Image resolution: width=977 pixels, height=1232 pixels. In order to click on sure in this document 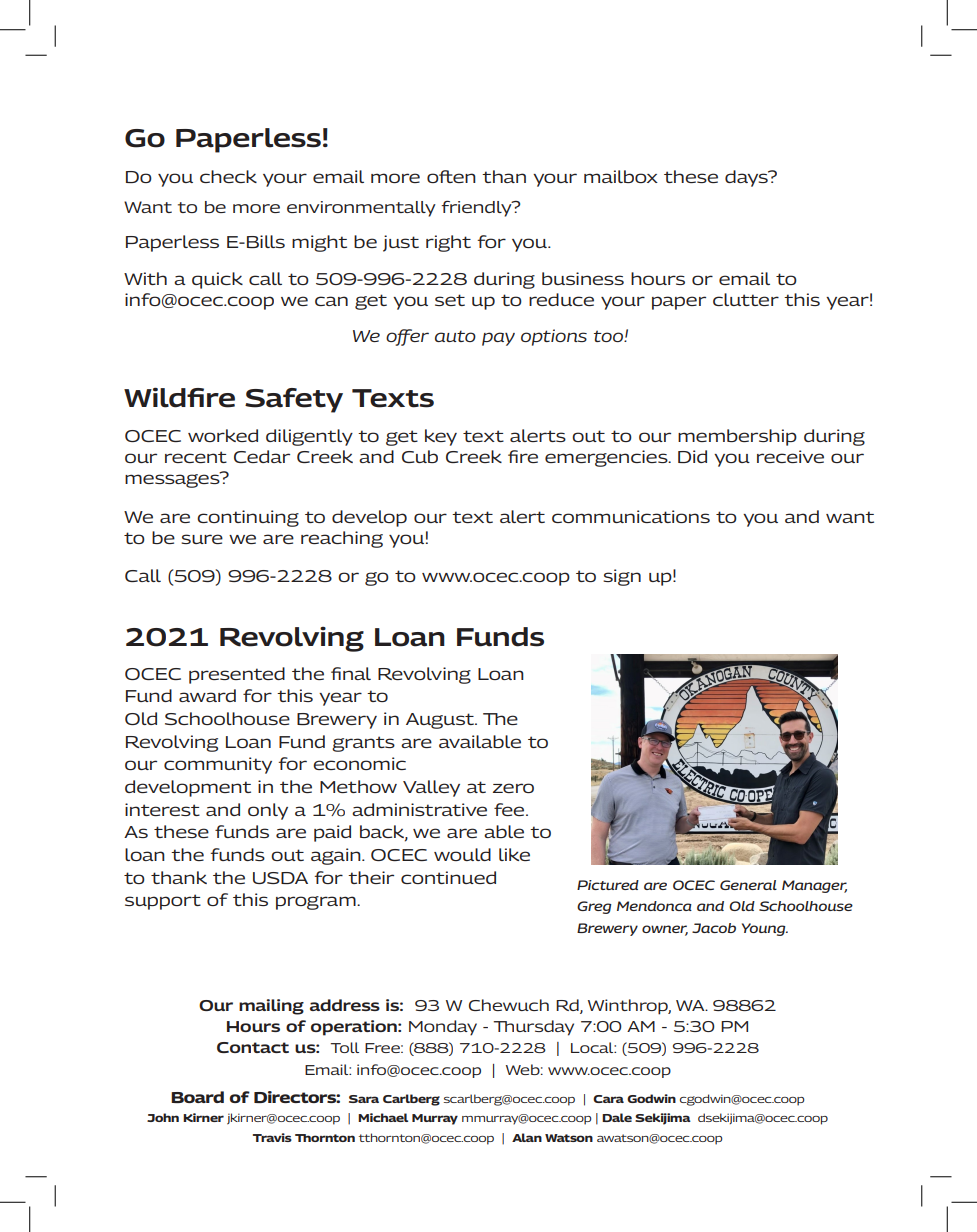, I will do `click(202, 539)`.
